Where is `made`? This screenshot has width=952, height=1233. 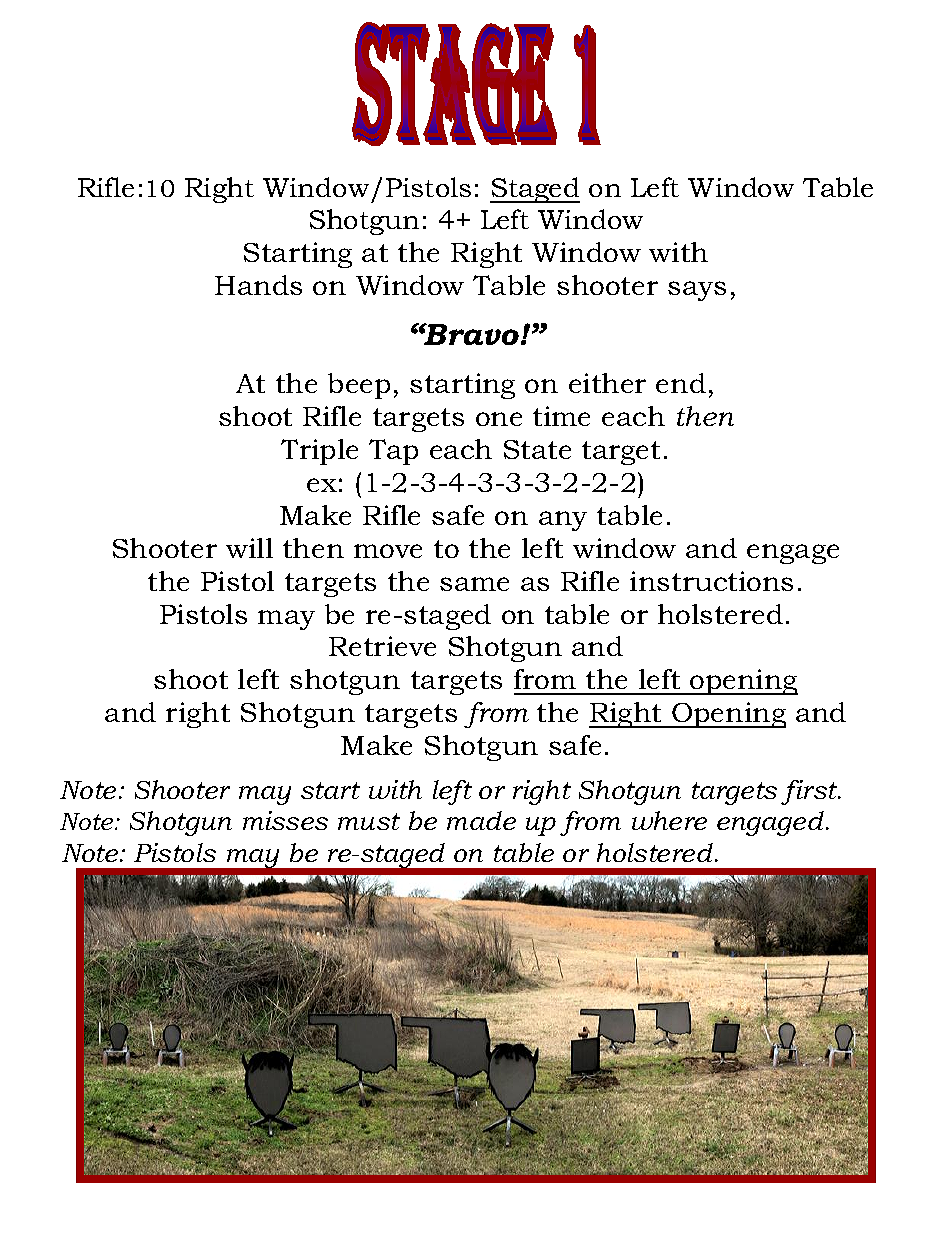 made is located at coordinates (481, 820).
